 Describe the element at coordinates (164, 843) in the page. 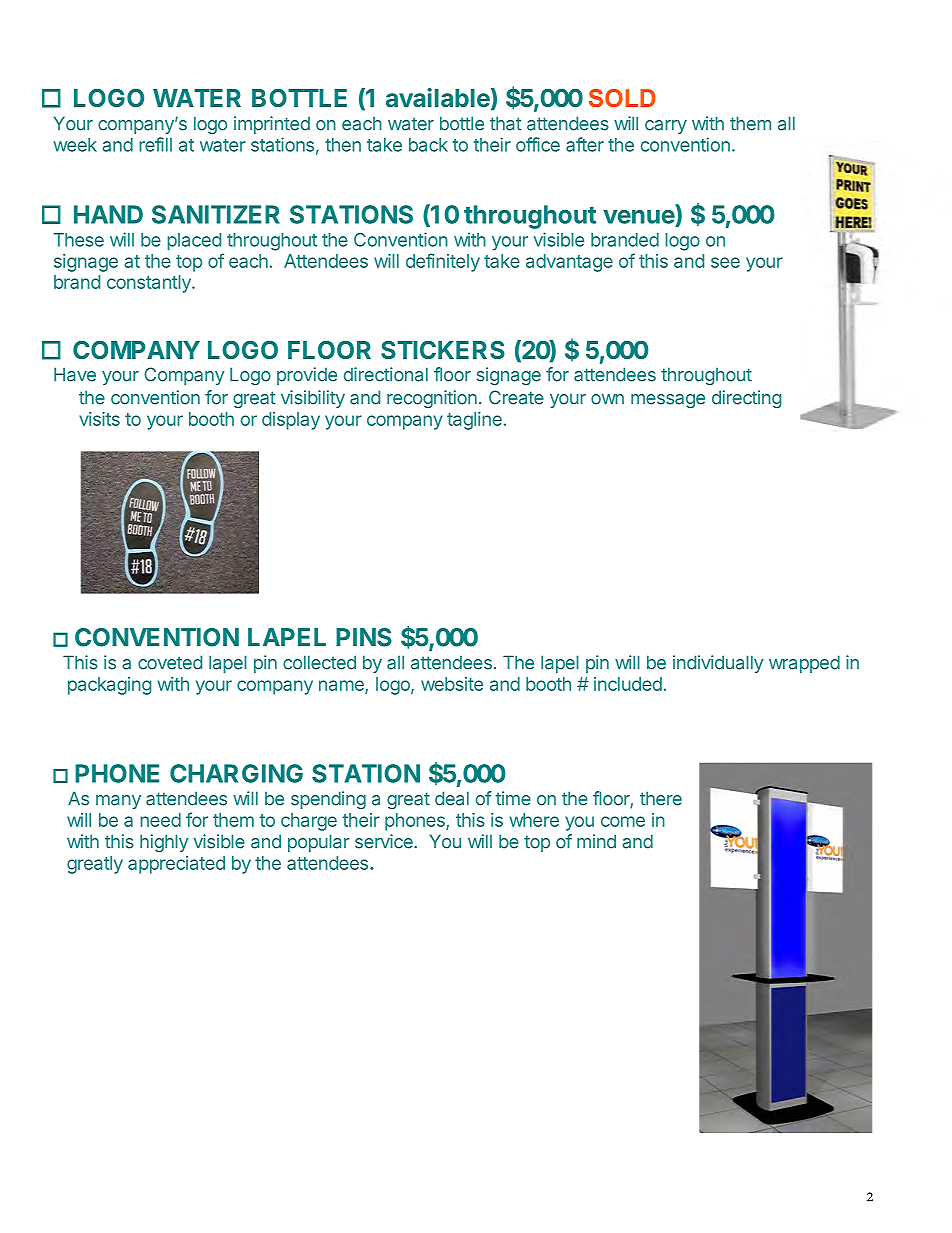

I see `highly` at that location.
